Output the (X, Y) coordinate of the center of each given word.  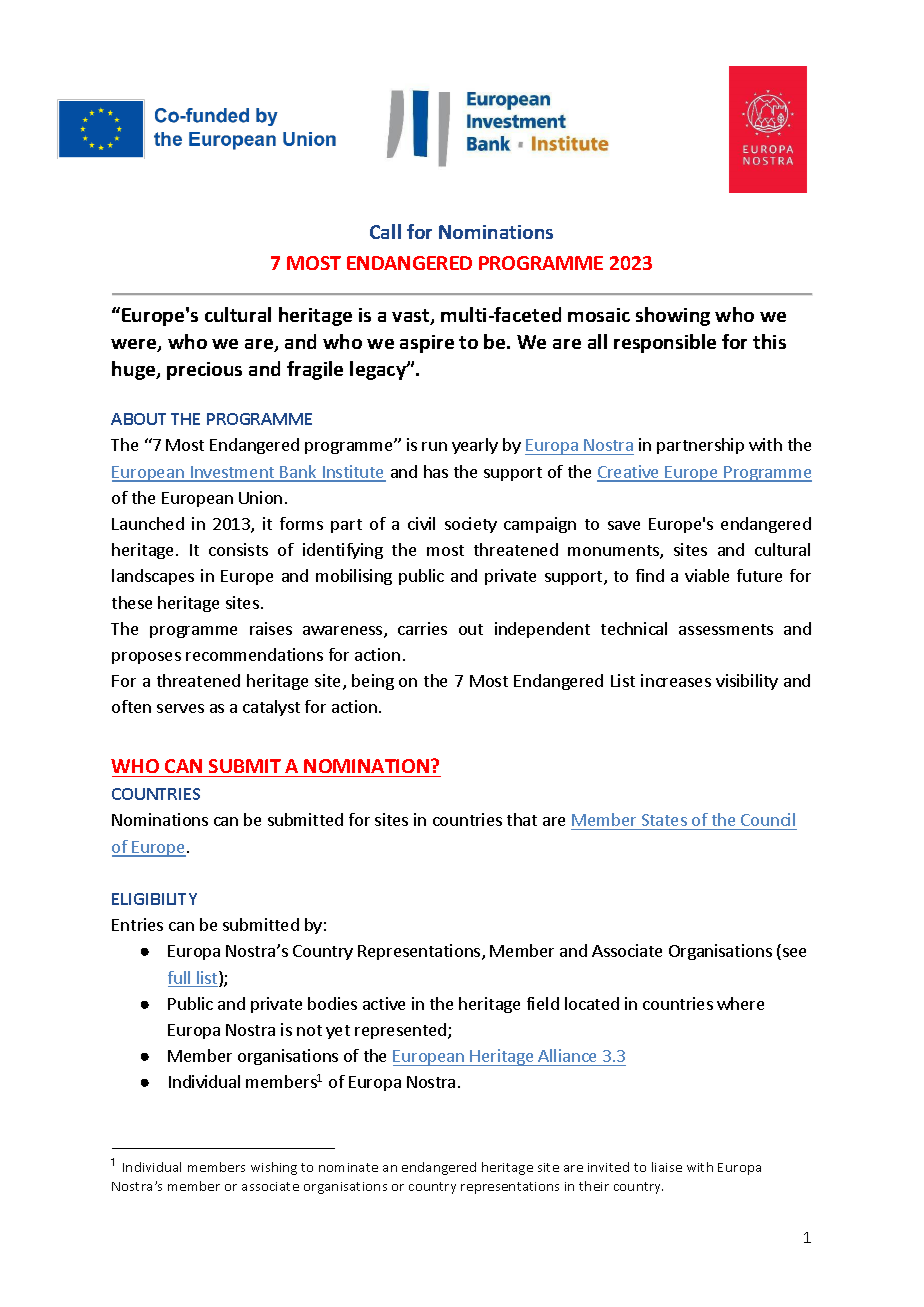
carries (422, 628)
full (180, 979)
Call (385, 231)
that (522, 819)
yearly (475, 446)
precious (204, 371)
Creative (629, 473)
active (384, 1003)
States (664, 822)
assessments (726, 629)
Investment (232, 473)
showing (673, 316)
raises (271, 628)
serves (180, 708)
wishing (274, 1168)
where (740, 1003)
